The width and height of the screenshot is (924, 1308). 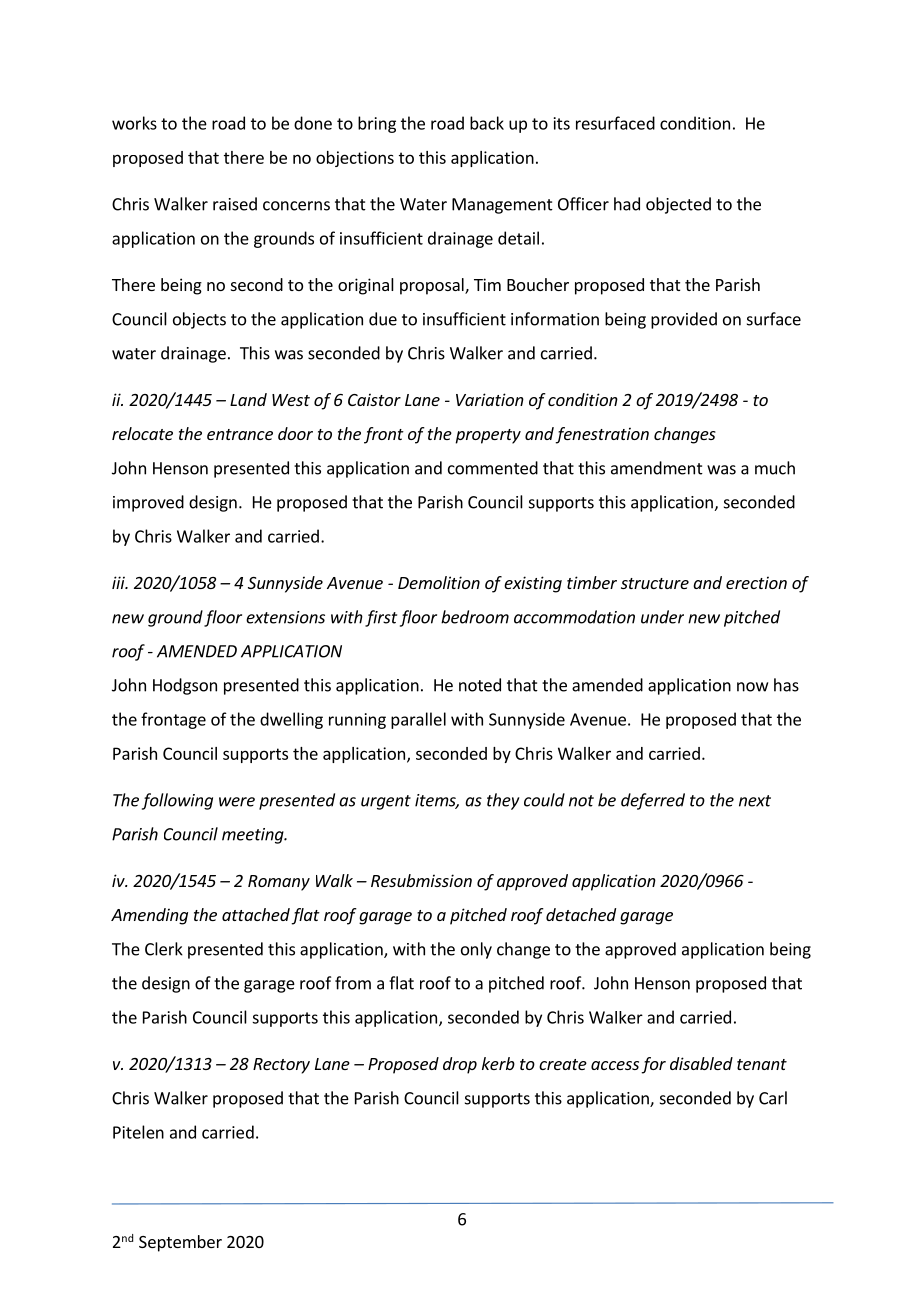 What do you see at coordinates (460, 1065) in the screenshot?
I see `drop` at bounding box center [460, 1065].
